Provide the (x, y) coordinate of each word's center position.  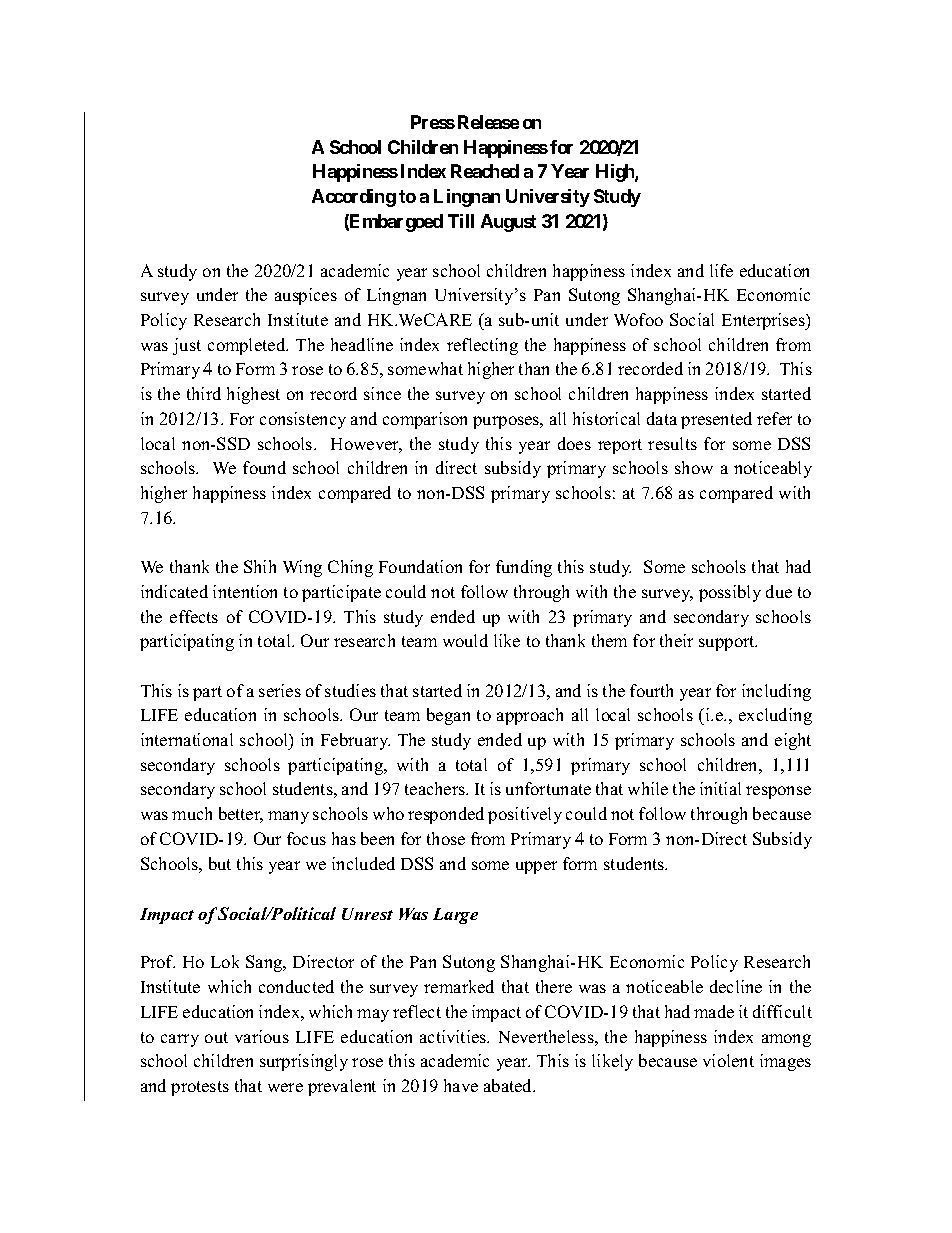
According (354, 198)
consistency (303, 420)
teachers (436, 788)
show (694, 467)
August (508, 223)
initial (720, 788)
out (216, 1037)
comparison (425, 420)
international (187, 739)
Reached (485, 171)
